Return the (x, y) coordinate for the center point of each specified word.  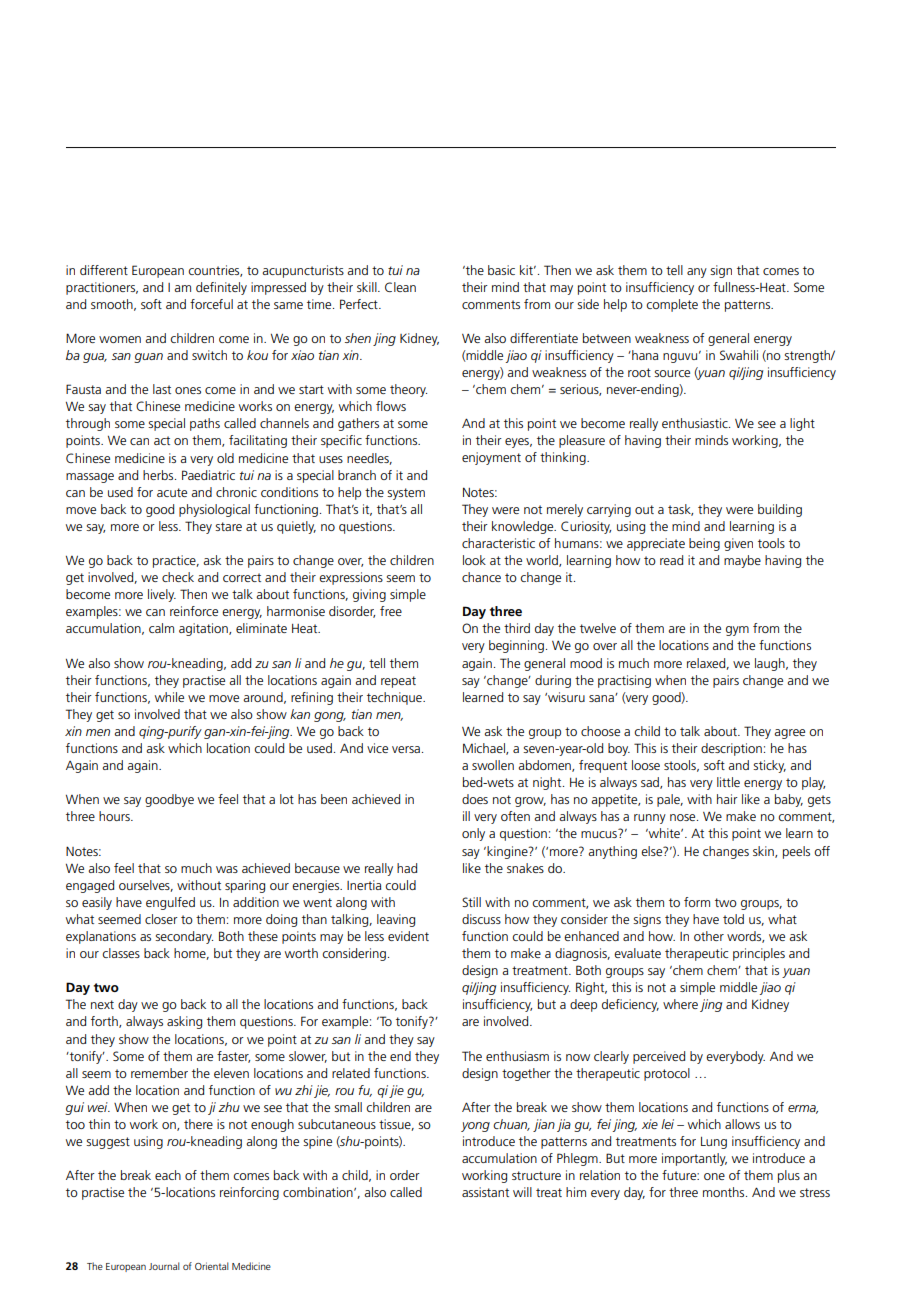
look (474, 560)
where (680, 1004)
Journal (164, 1266)
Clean (400, 287)
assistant (485, 1192)
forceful (211, 304)
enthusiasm (517, 1056)
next (102, 1004)
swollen (493, 765)
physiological (214, 510)
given (738, 544)
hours (115, 816)
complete (672, 305)
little (728, 782)
